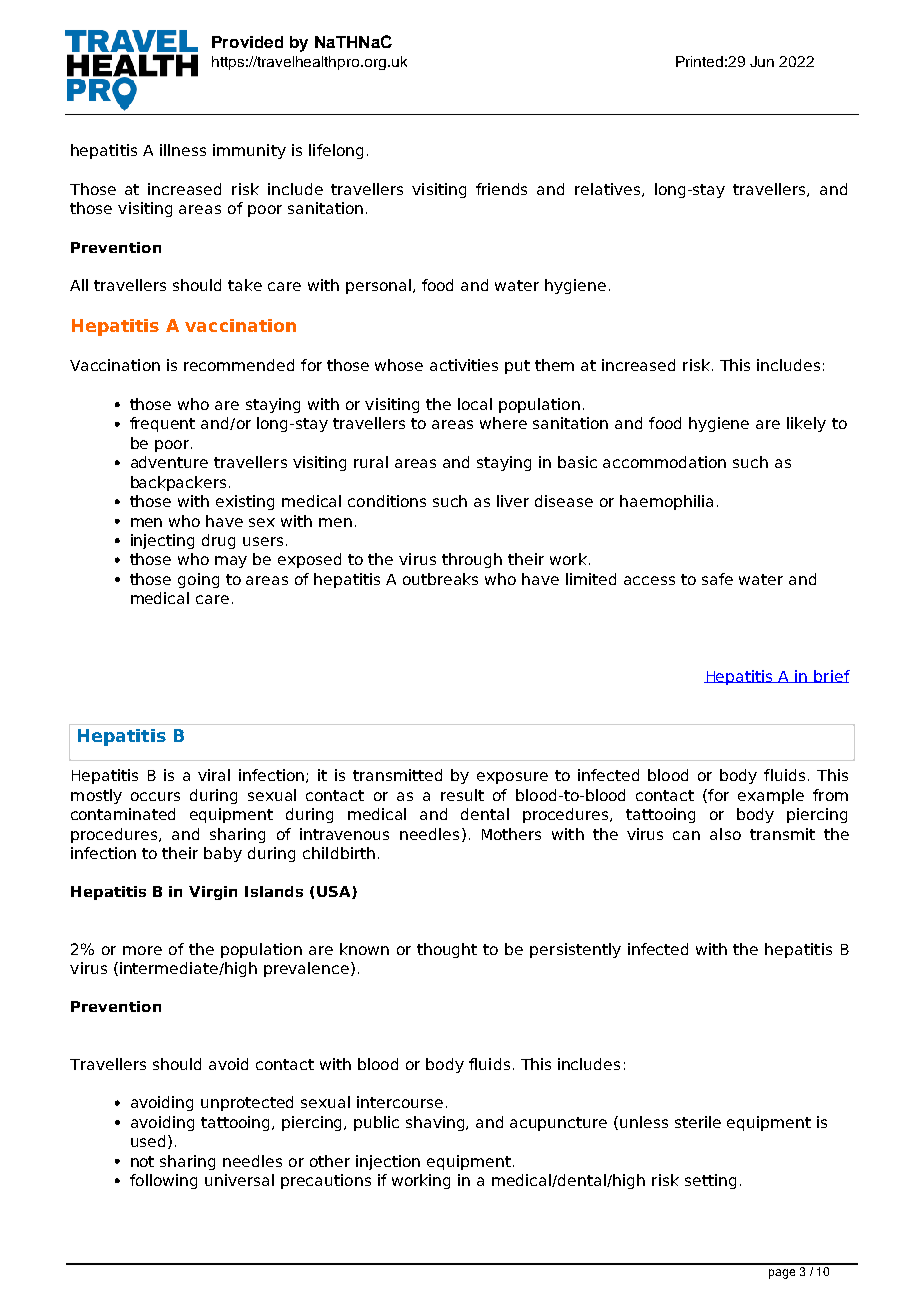 Image resolution: width=924 pixels, height=1308 pixels. I want to click on outbreaks, so click(440, 579).
